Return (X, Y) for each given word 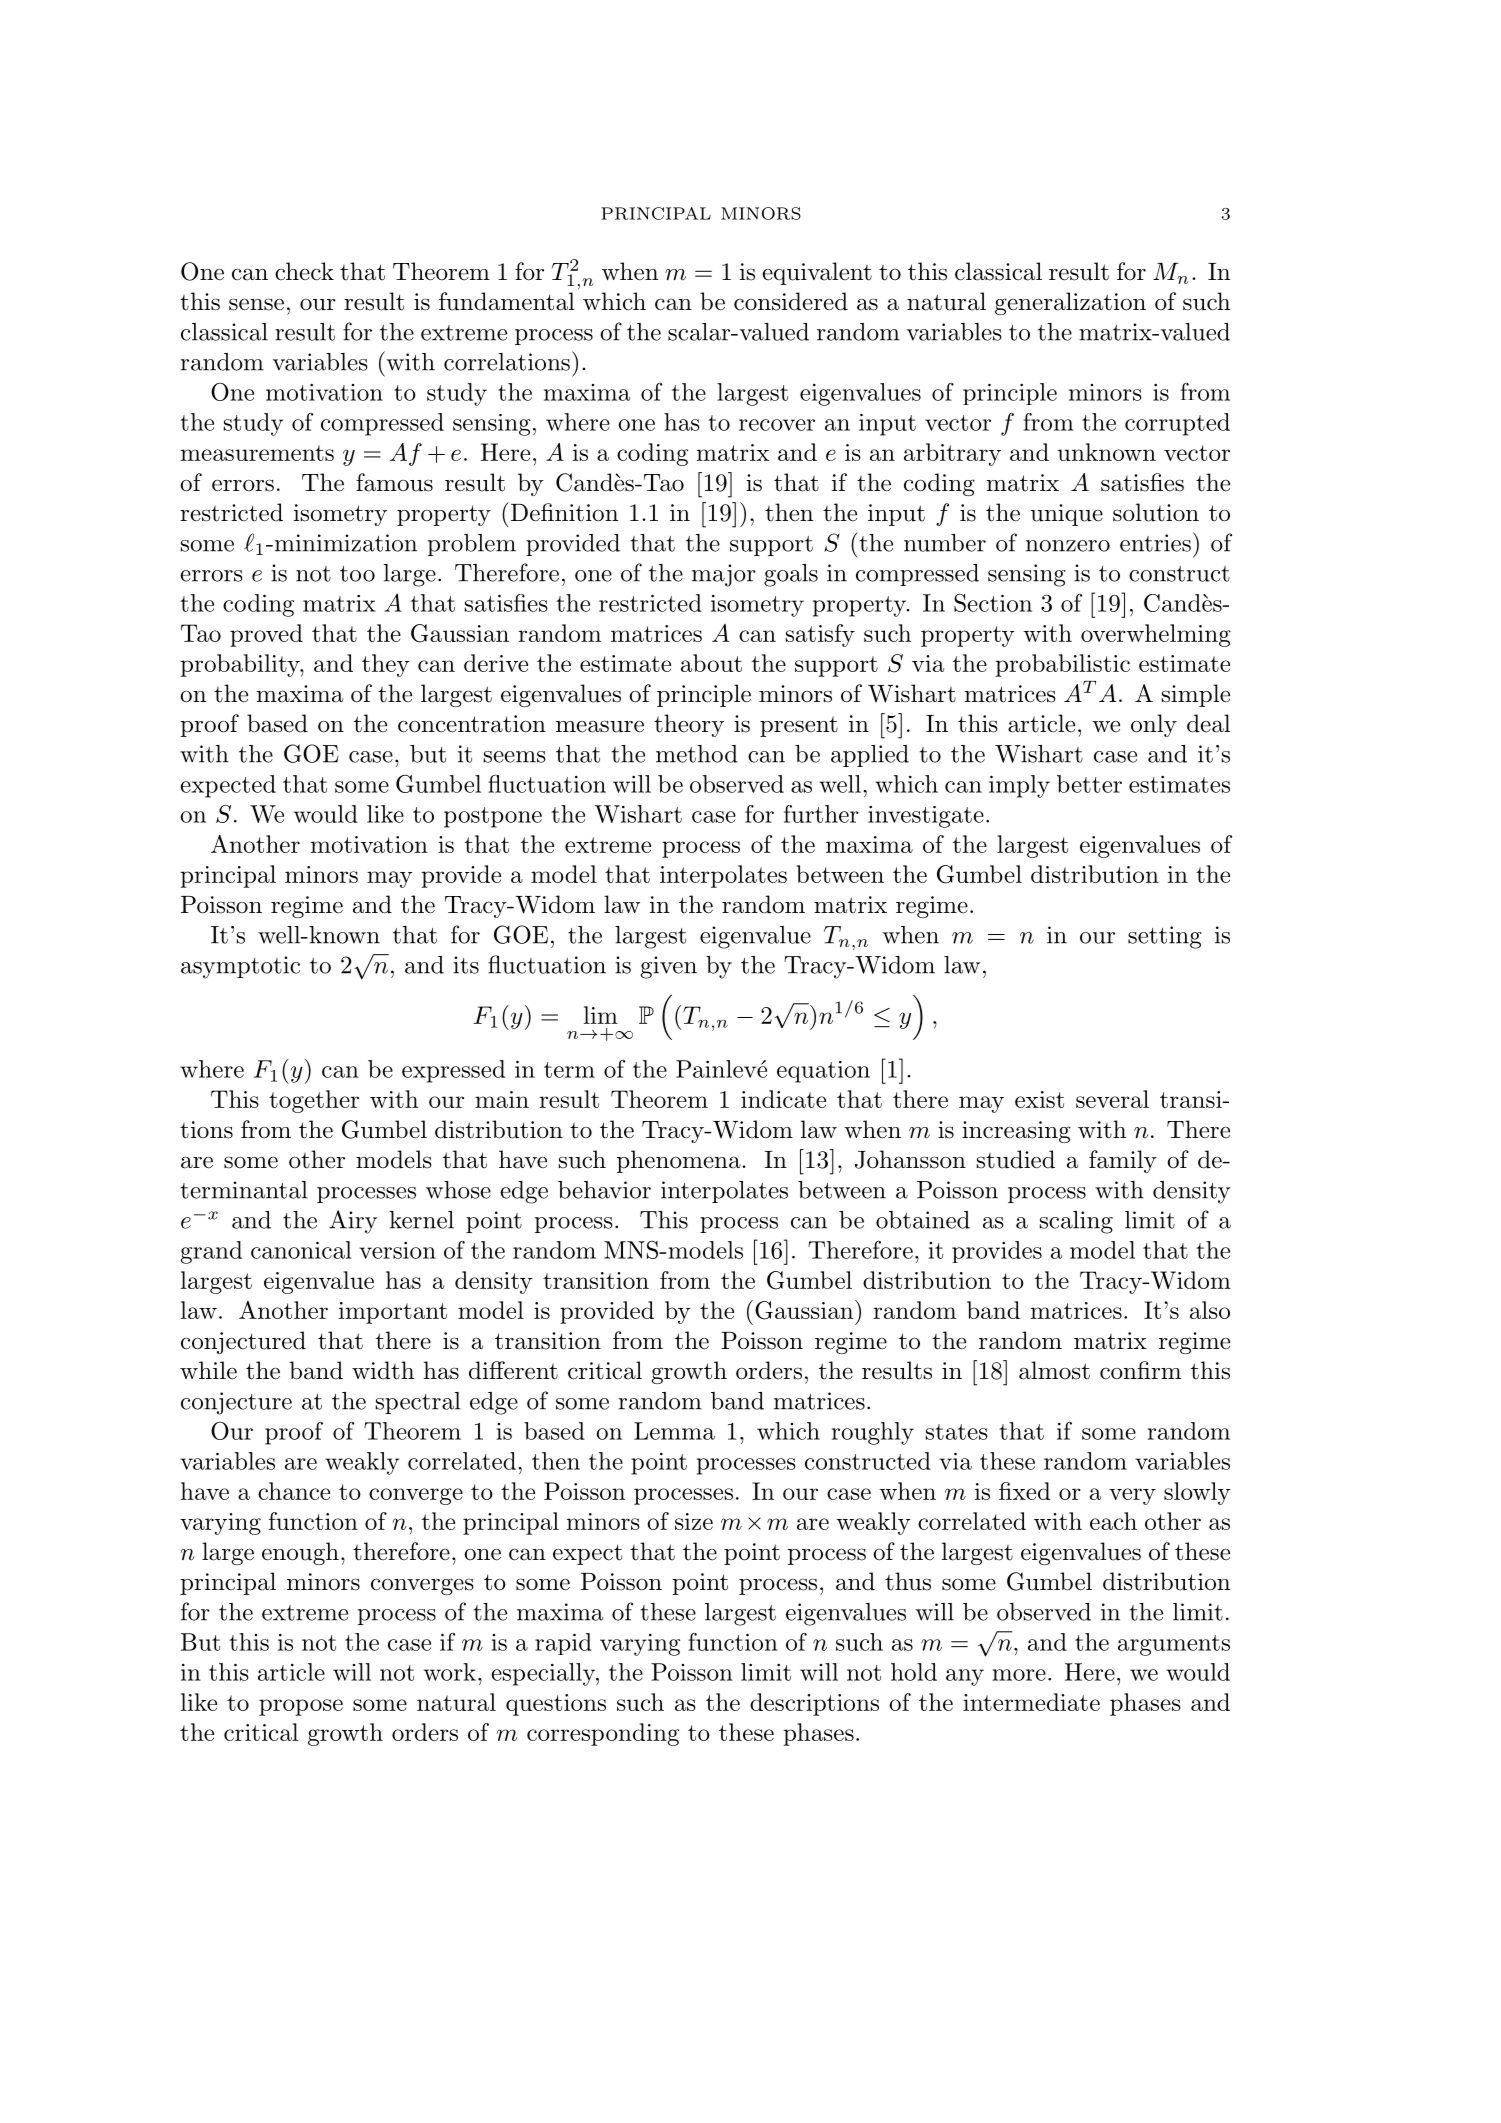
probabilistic (1062, 665)
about (711, 663)
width (383, 1370)
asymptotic (240, 967)
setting (1165, 937)
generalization (1070, 303)
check (304, 271)
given (668, 967)
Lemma (674, 1431)
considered (791, 301)
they (386, 665)
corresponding (603, 1734)
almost (1054, 1370)
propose (301, 1707)
